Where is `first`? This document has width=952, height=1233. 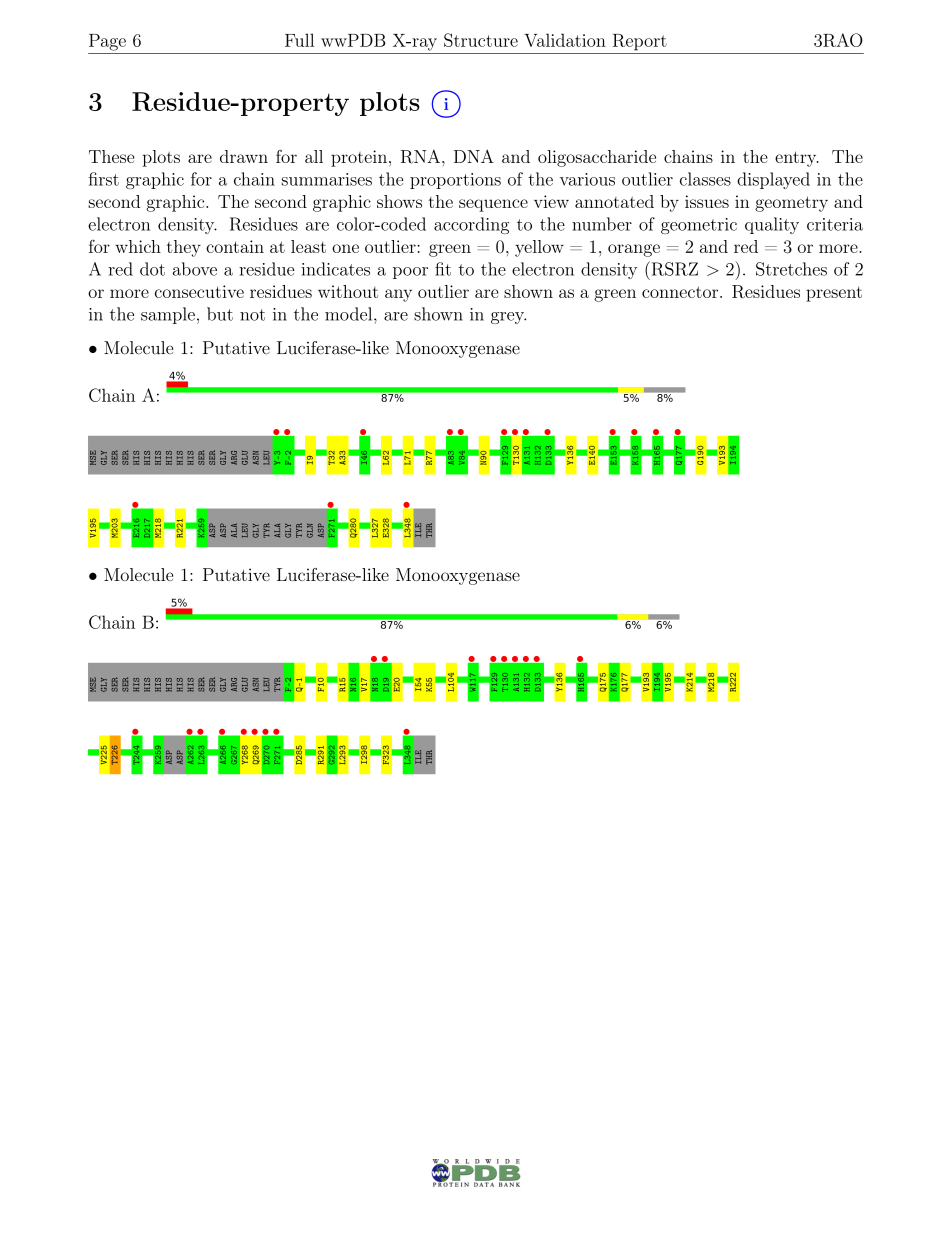
first is located at coordinates (104, 179).
